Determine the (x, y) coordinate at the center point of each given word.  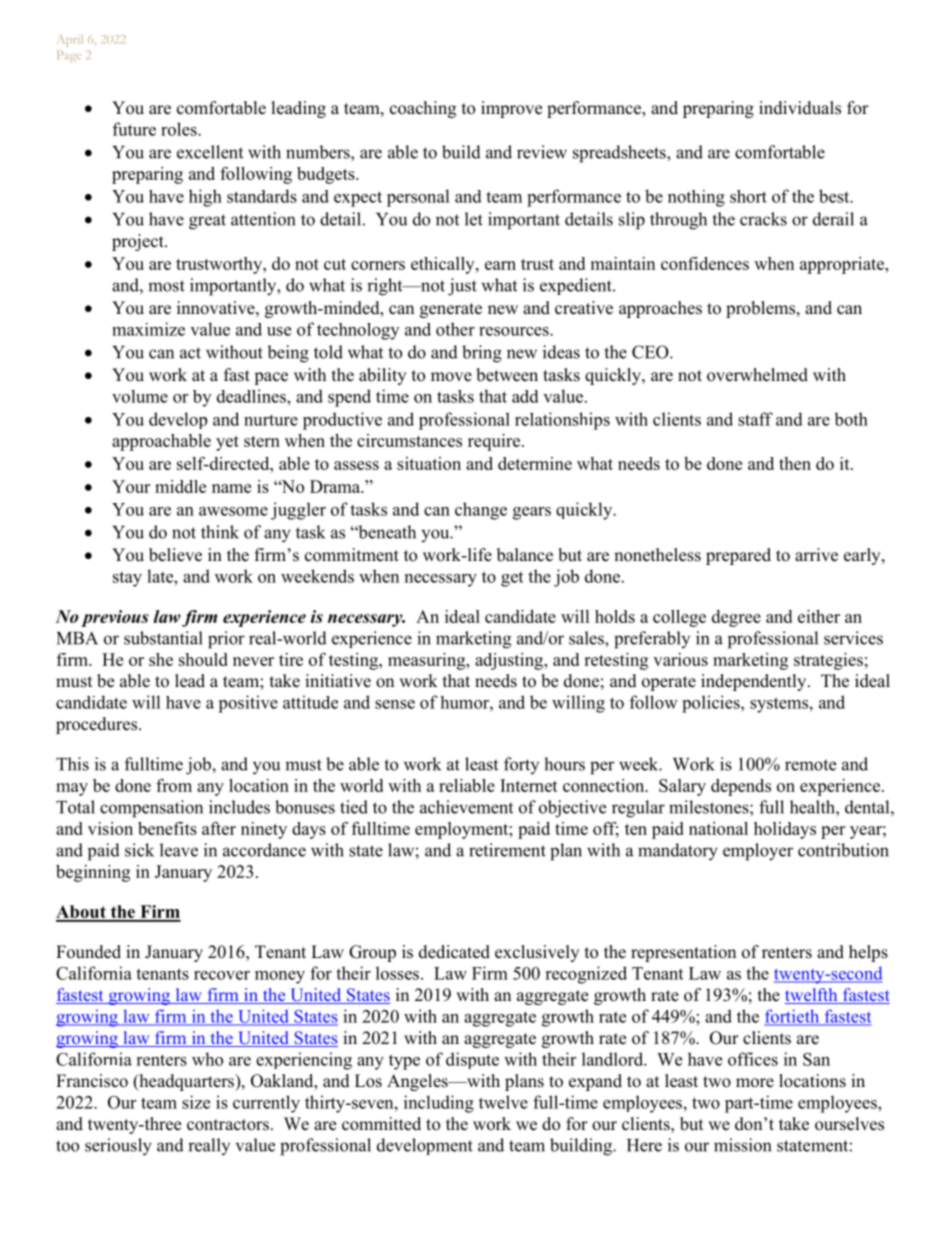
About (82, 913)
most (166, 286)
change (481, 511)
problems (762, 309)
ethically (444, 265)
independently (755, 682)
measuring (428, 661)
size (196, 1102)
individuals (800, 108)
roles (180, 129)
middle (180, 486)
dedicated (454, 952)
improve (511, 109)
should (203, 659)
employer (758, 852)
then (795, 463)
